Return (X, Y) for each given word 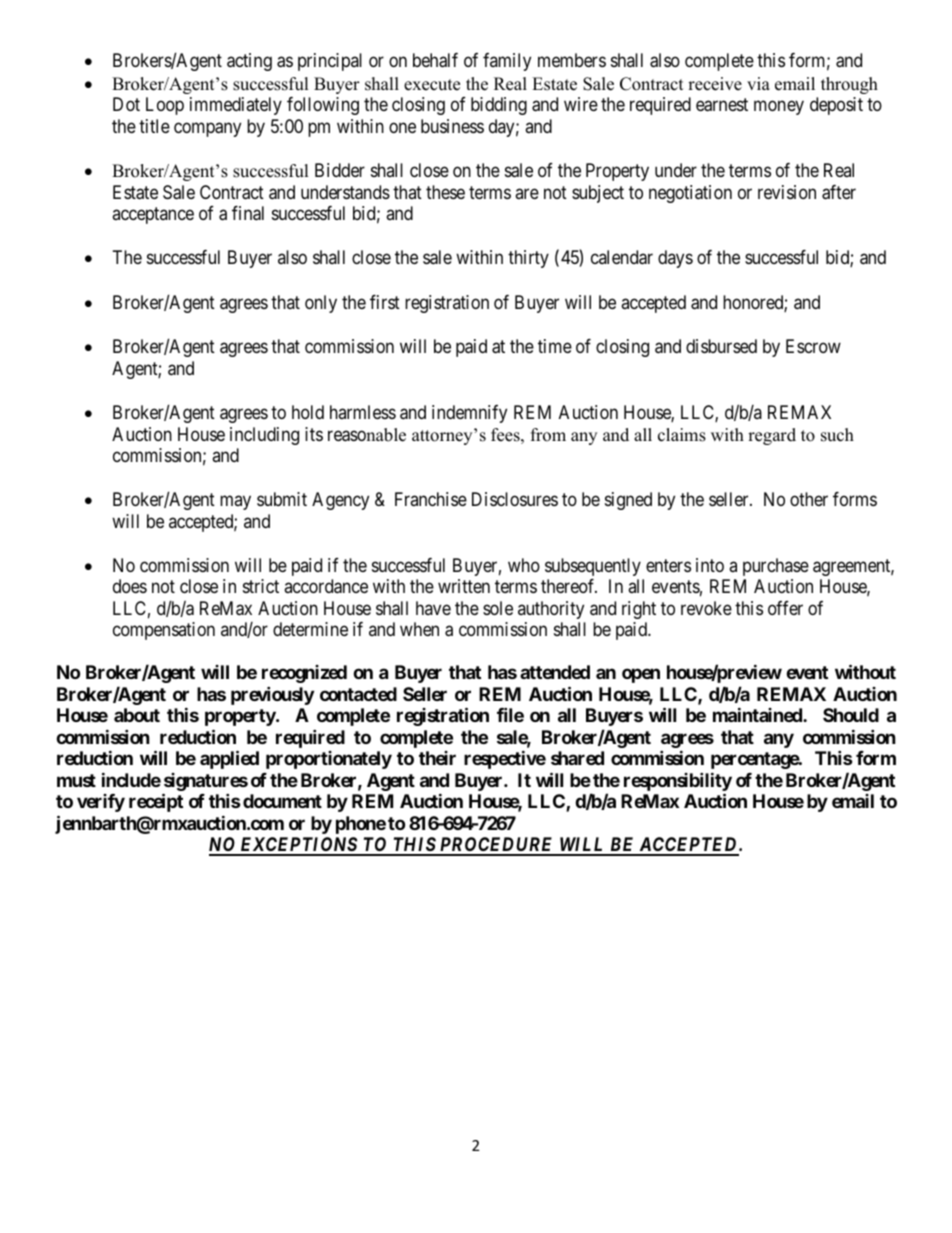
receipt (156, 802)
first (385, 302)
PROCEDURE (496, 846)
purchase (776, 567)
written (464, 586)
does (130, 586)
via (758, 83)
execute (432, 85)
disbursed (721, 346)
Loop (165, 106)
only (321, 304)
